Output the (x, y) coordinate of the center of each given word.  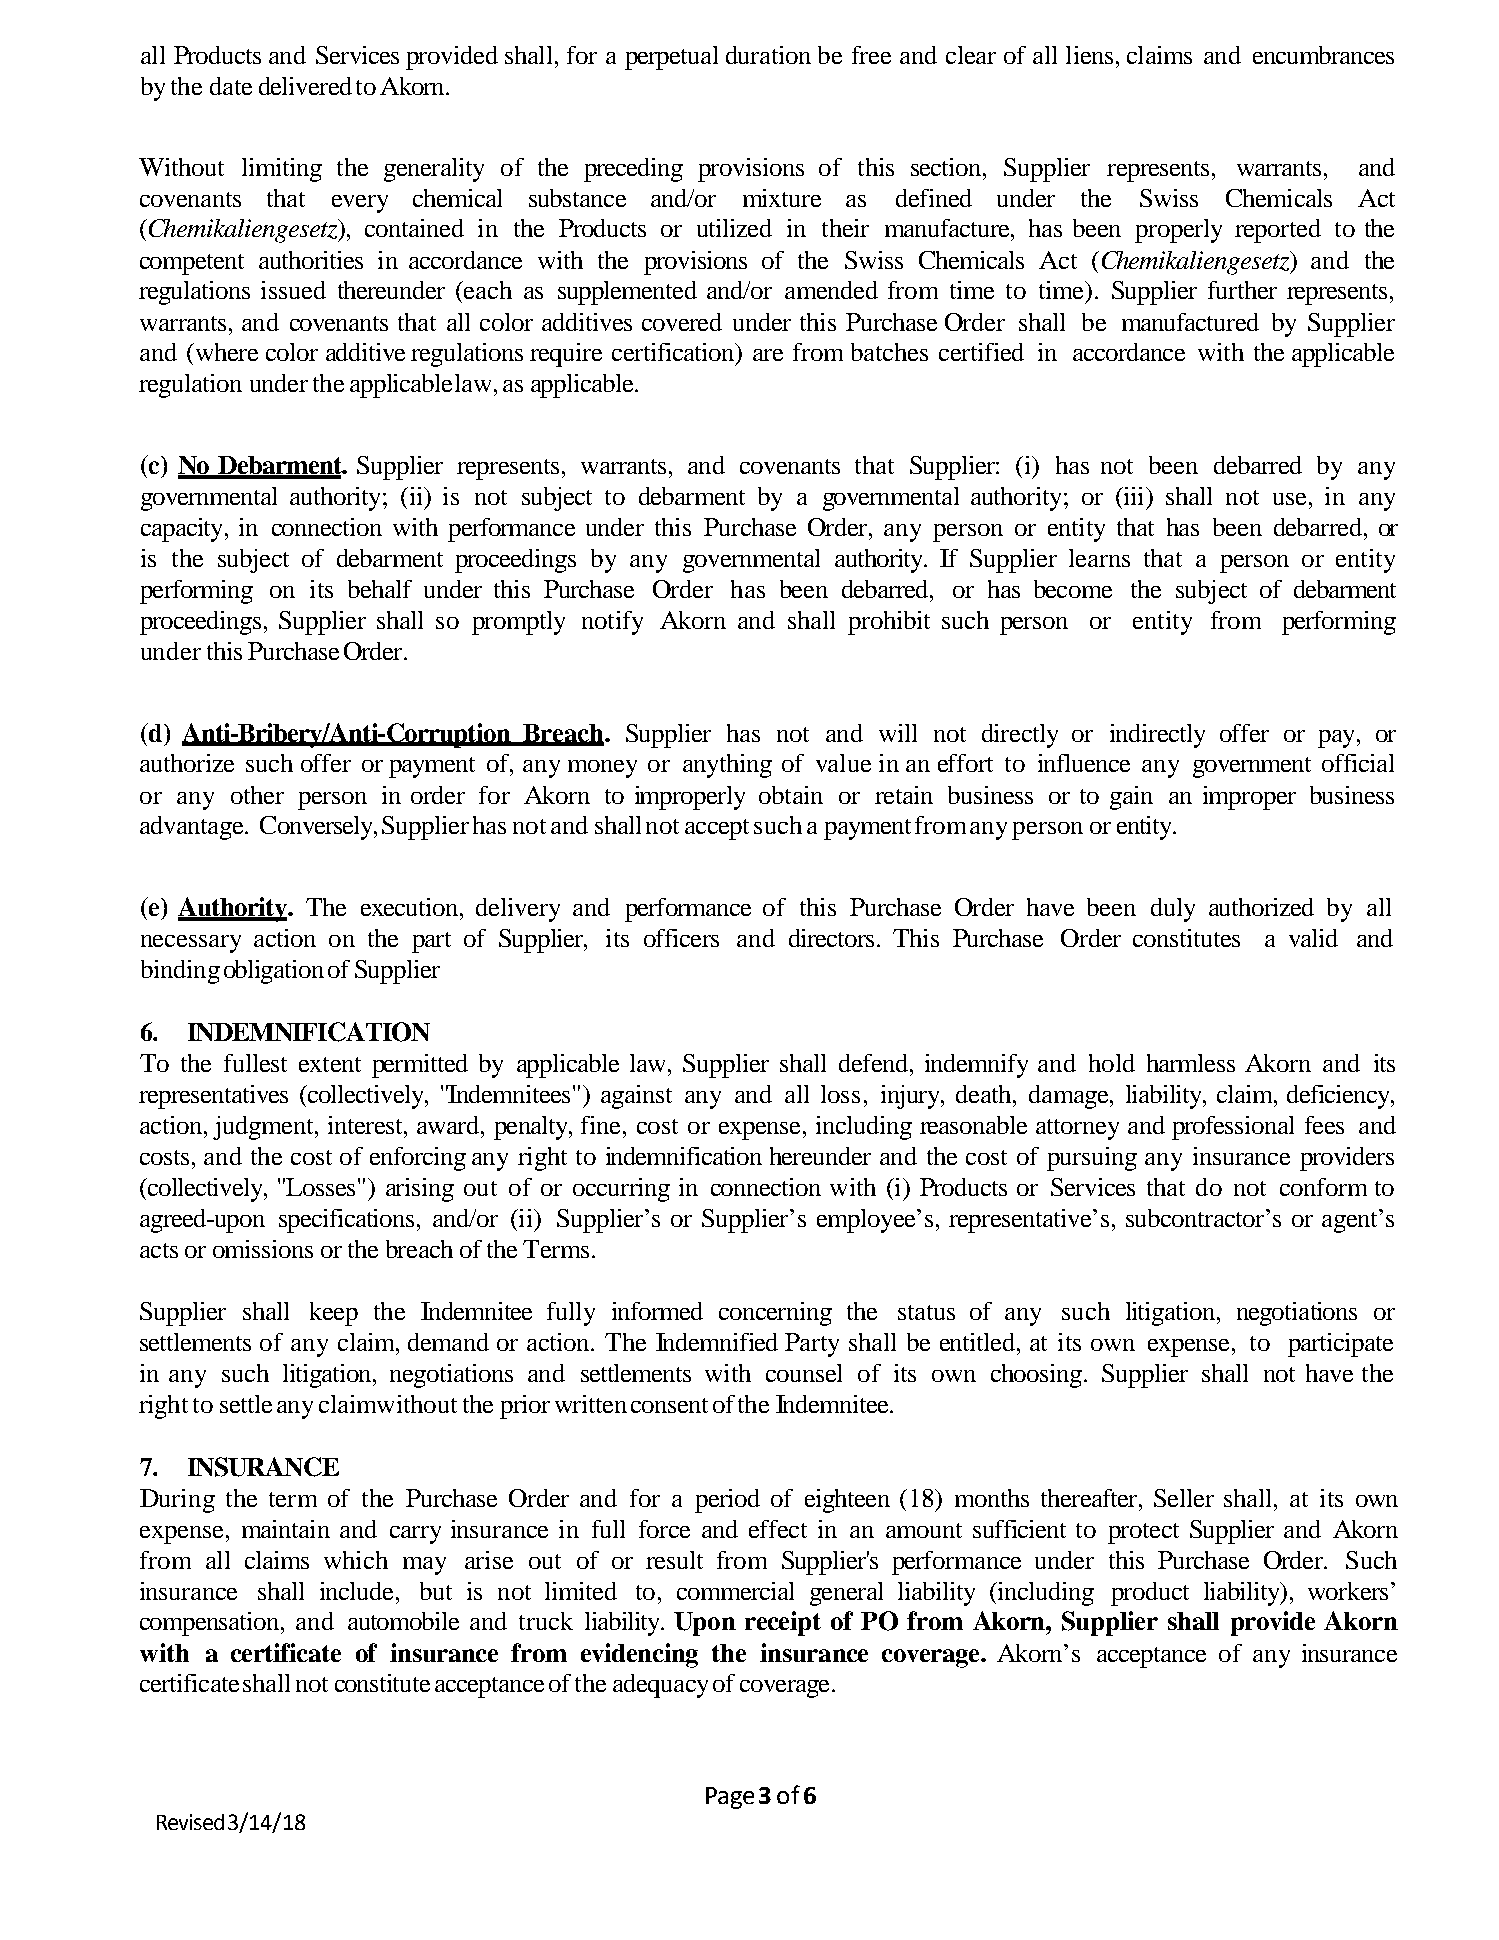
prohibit (889, 623)
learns (1099, 558)
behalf (380, 589)
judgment (264, 1128)
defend (873, 1063)
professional (1233, 1128)
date (231, 86)
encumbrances (1323, 55)
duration (768, 55)
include (356, 1591)
